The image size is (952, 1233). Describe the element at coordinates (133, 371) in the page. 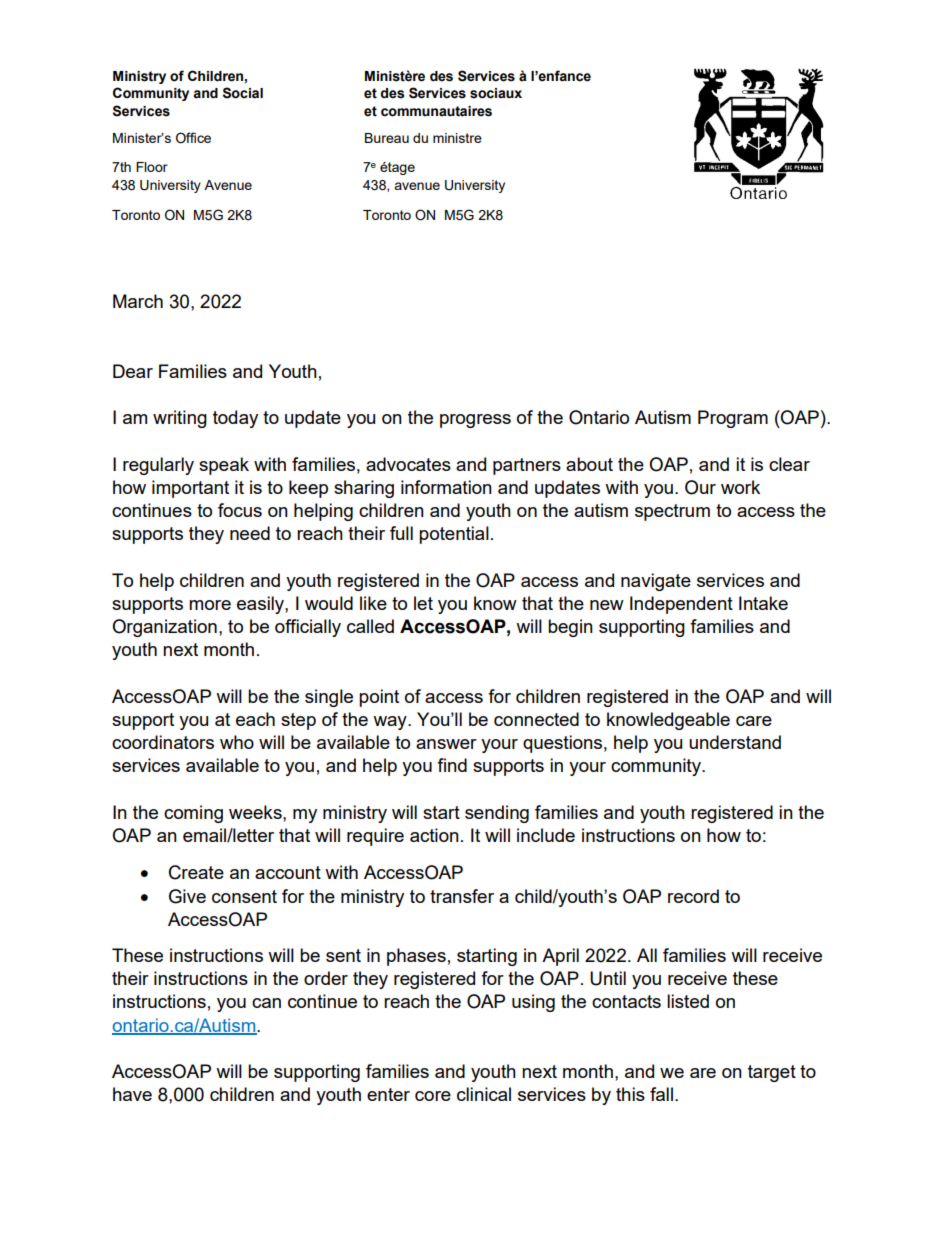

I see `Dear` at that location.
